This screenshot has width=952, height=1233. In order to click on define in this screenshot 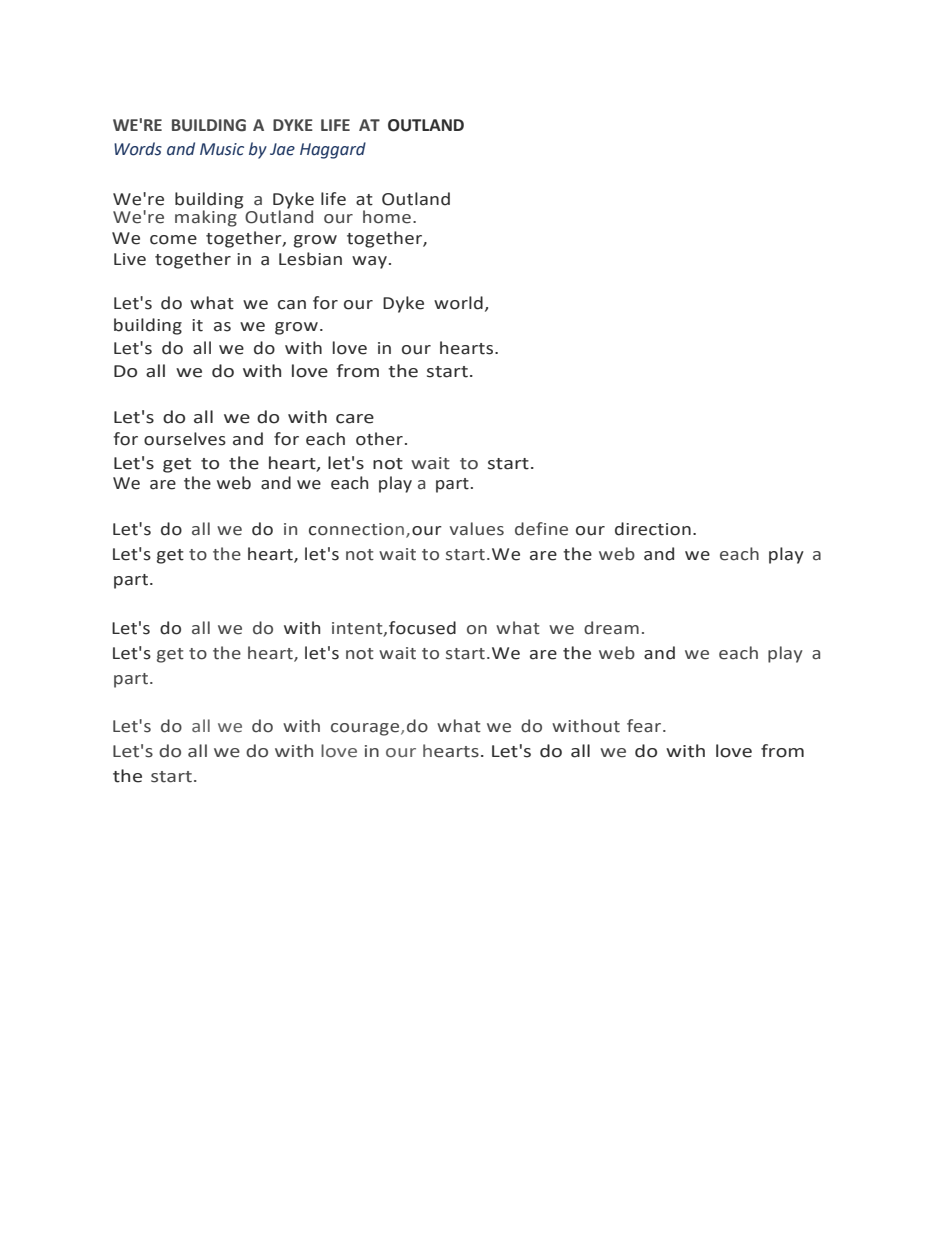, I will do `click(541, 529)`.
